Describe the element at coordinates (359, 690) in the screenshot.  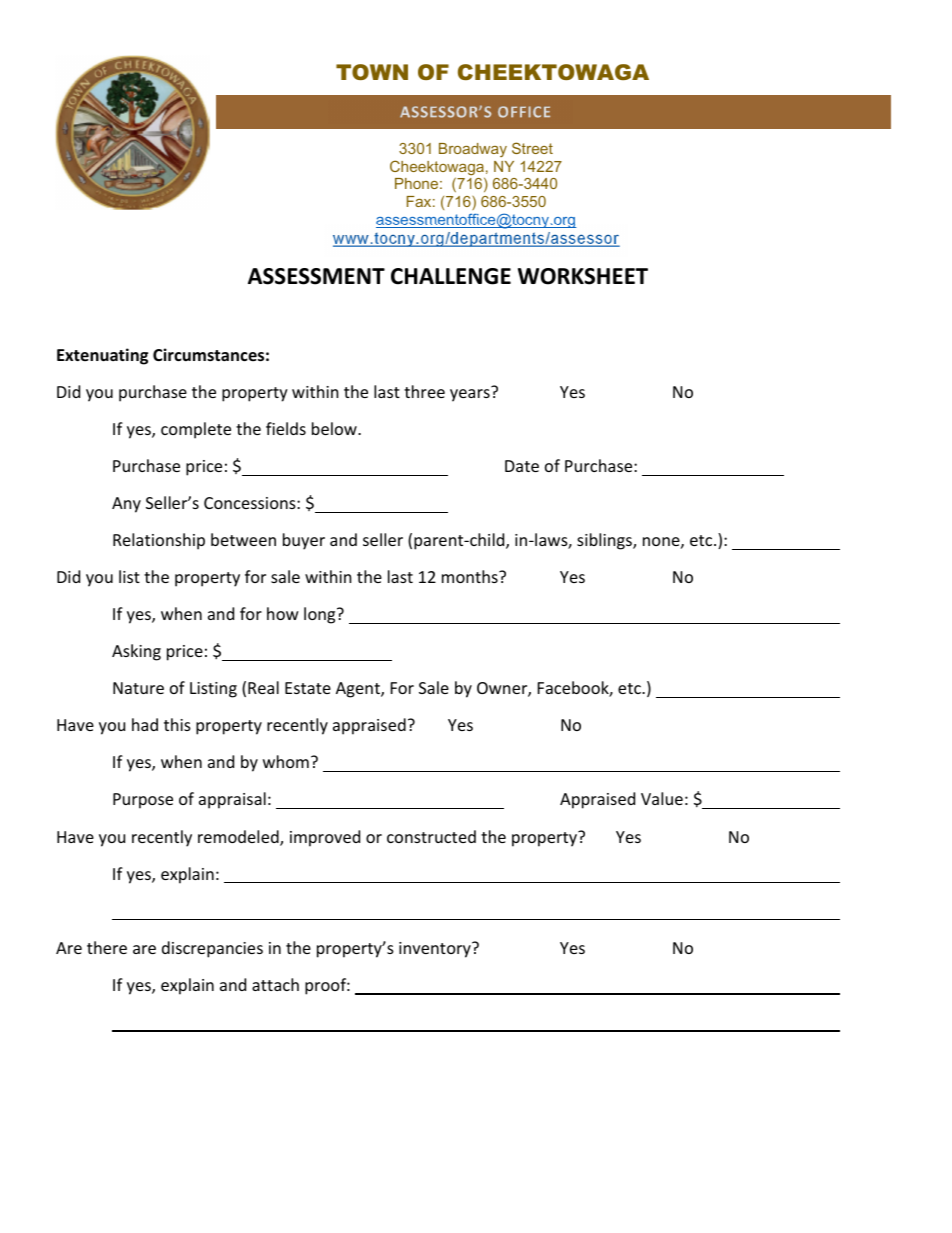
I see `Agent` at that location.
